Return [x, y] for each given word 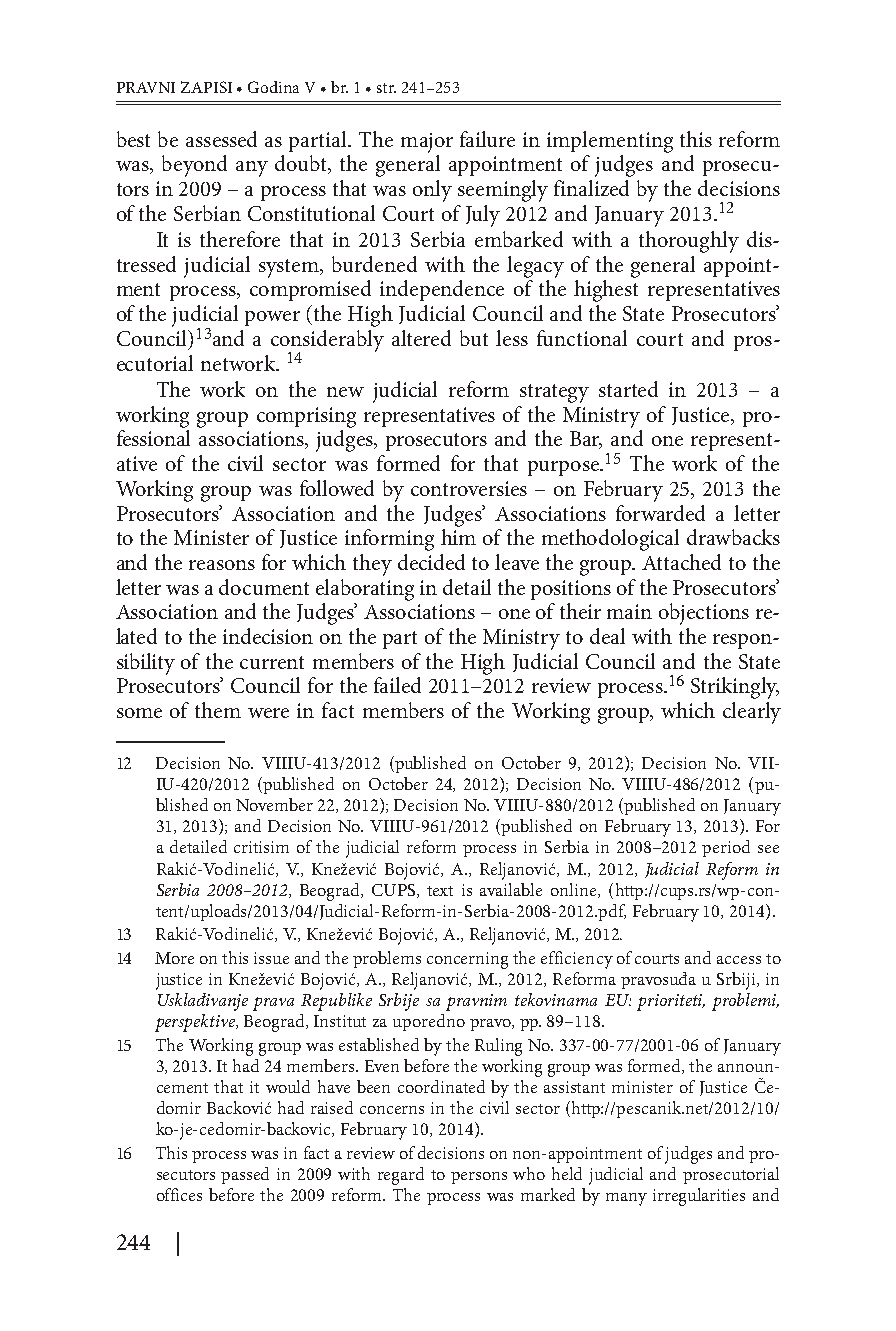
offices [179, 1194]
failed [397, 685]
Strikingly [735, 688]
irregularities [699, 1197]
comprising [306, 417]
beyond [194, 166]
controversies [469, 488]
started [628, 389]
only [432, 191]
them [218, 710]
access [739, 960]
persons [479, 1178]
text [440, 891]
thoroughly [689, 242]
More [174, 958]
